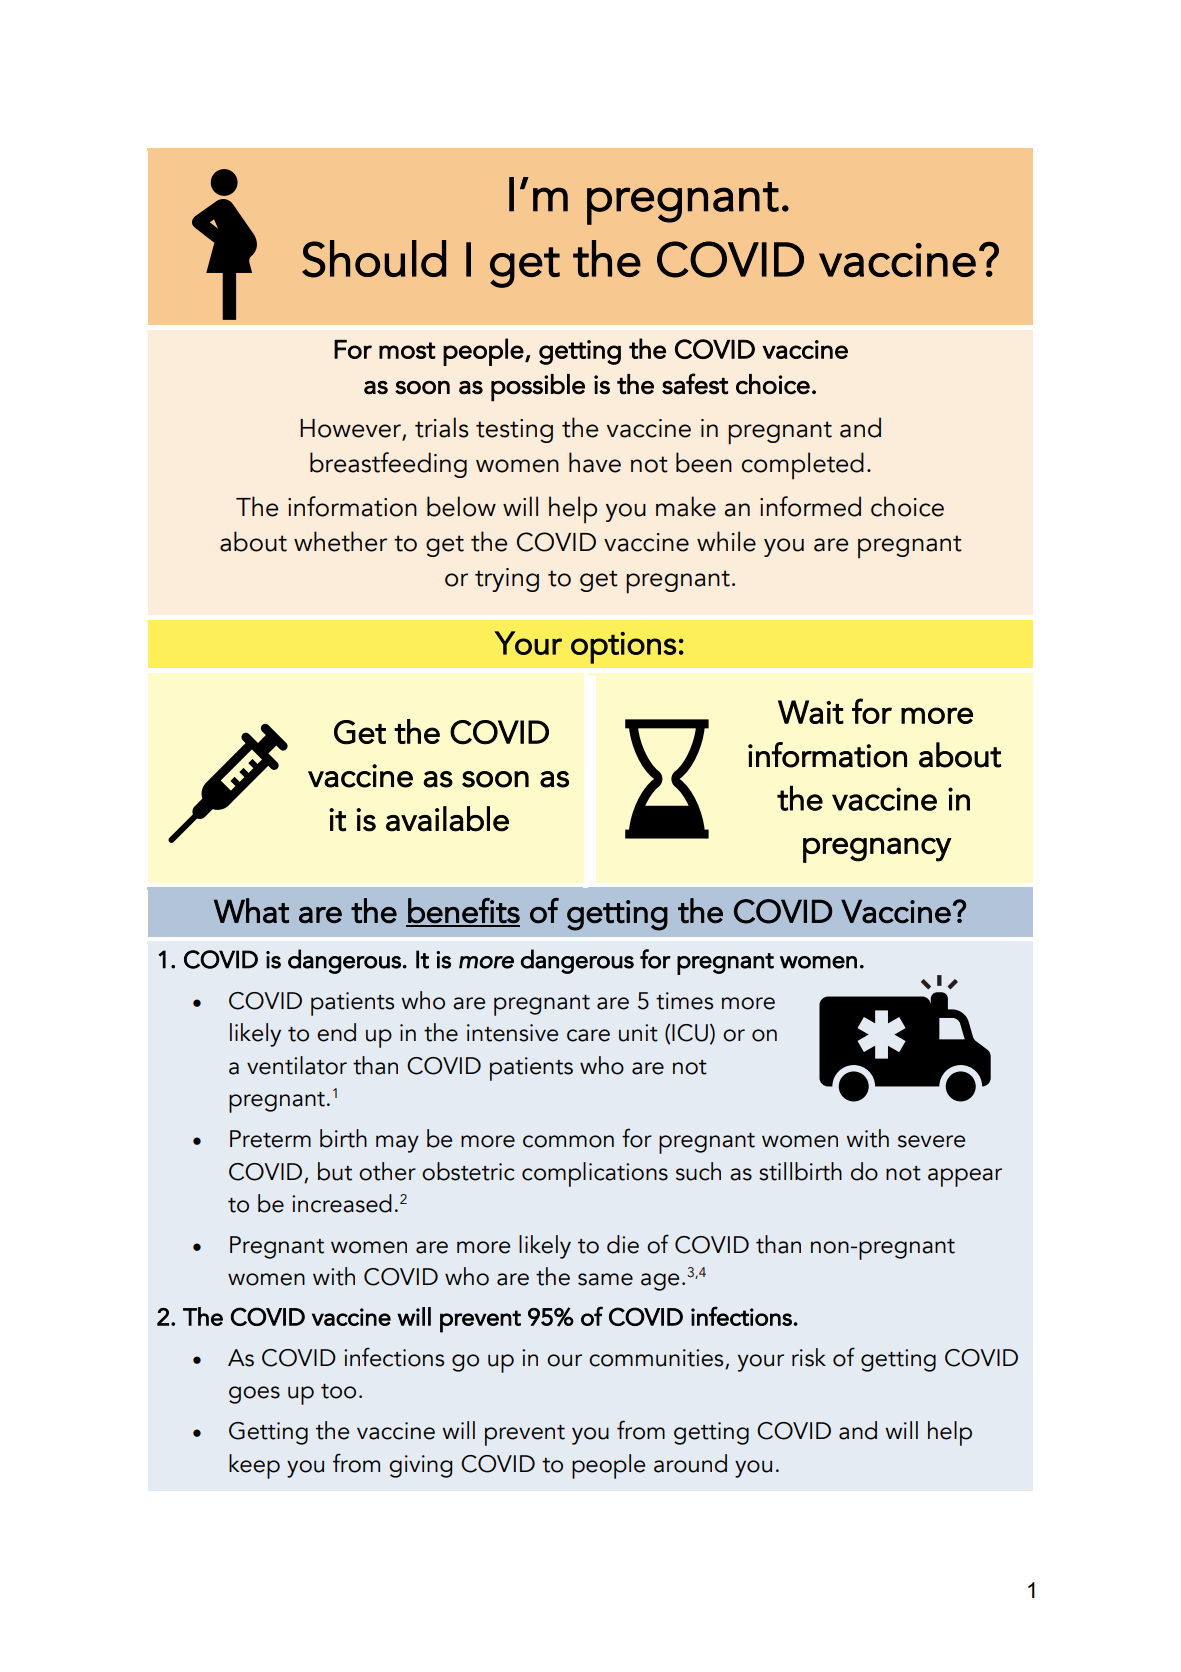 This document has height=1672, width=1181. What do you see at coordinates (374, 259) in the document?
I see `Should` at bounding box center [374, 259].
